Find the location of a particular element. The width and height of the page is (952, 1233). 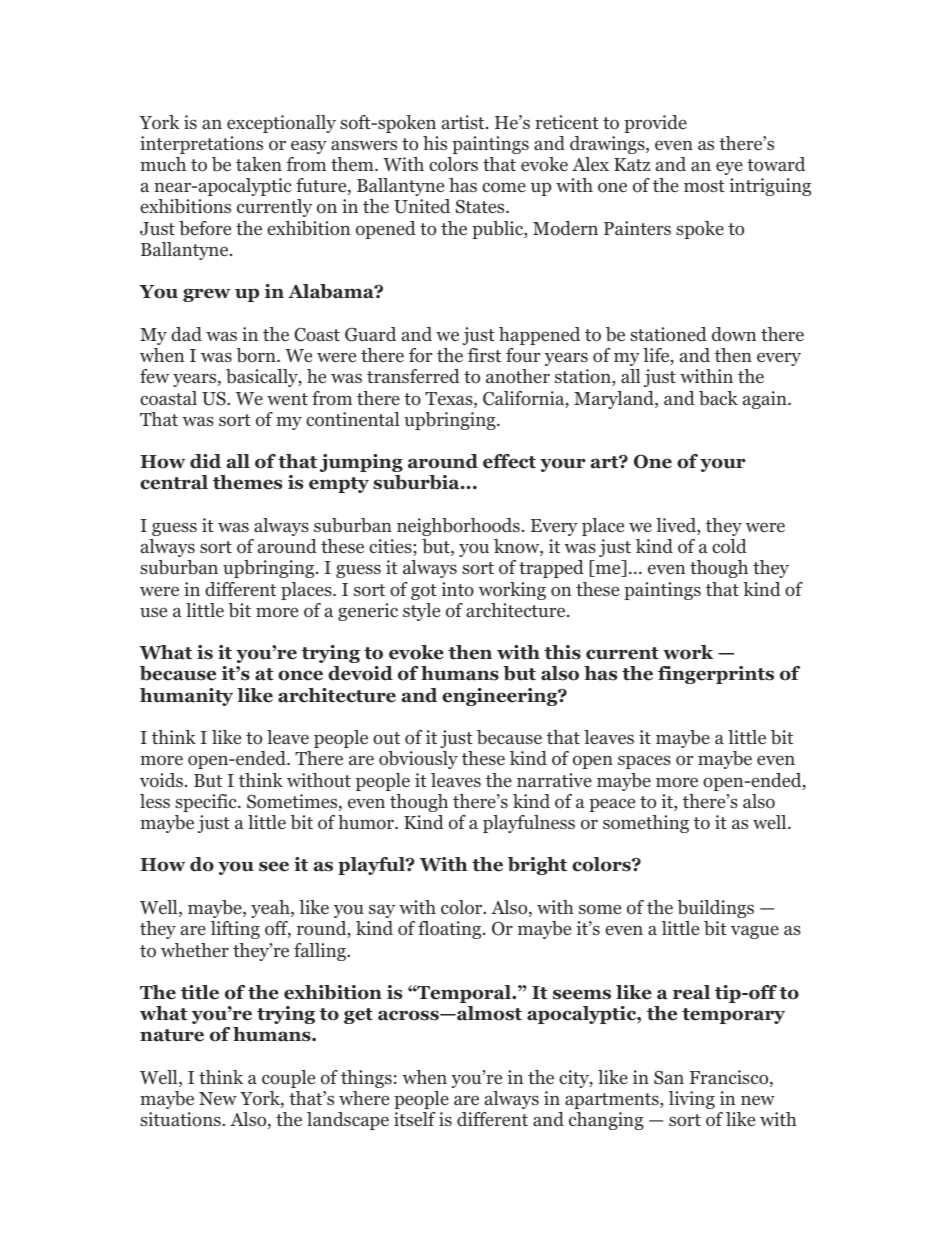

into is located at coordinates (458, 589).
